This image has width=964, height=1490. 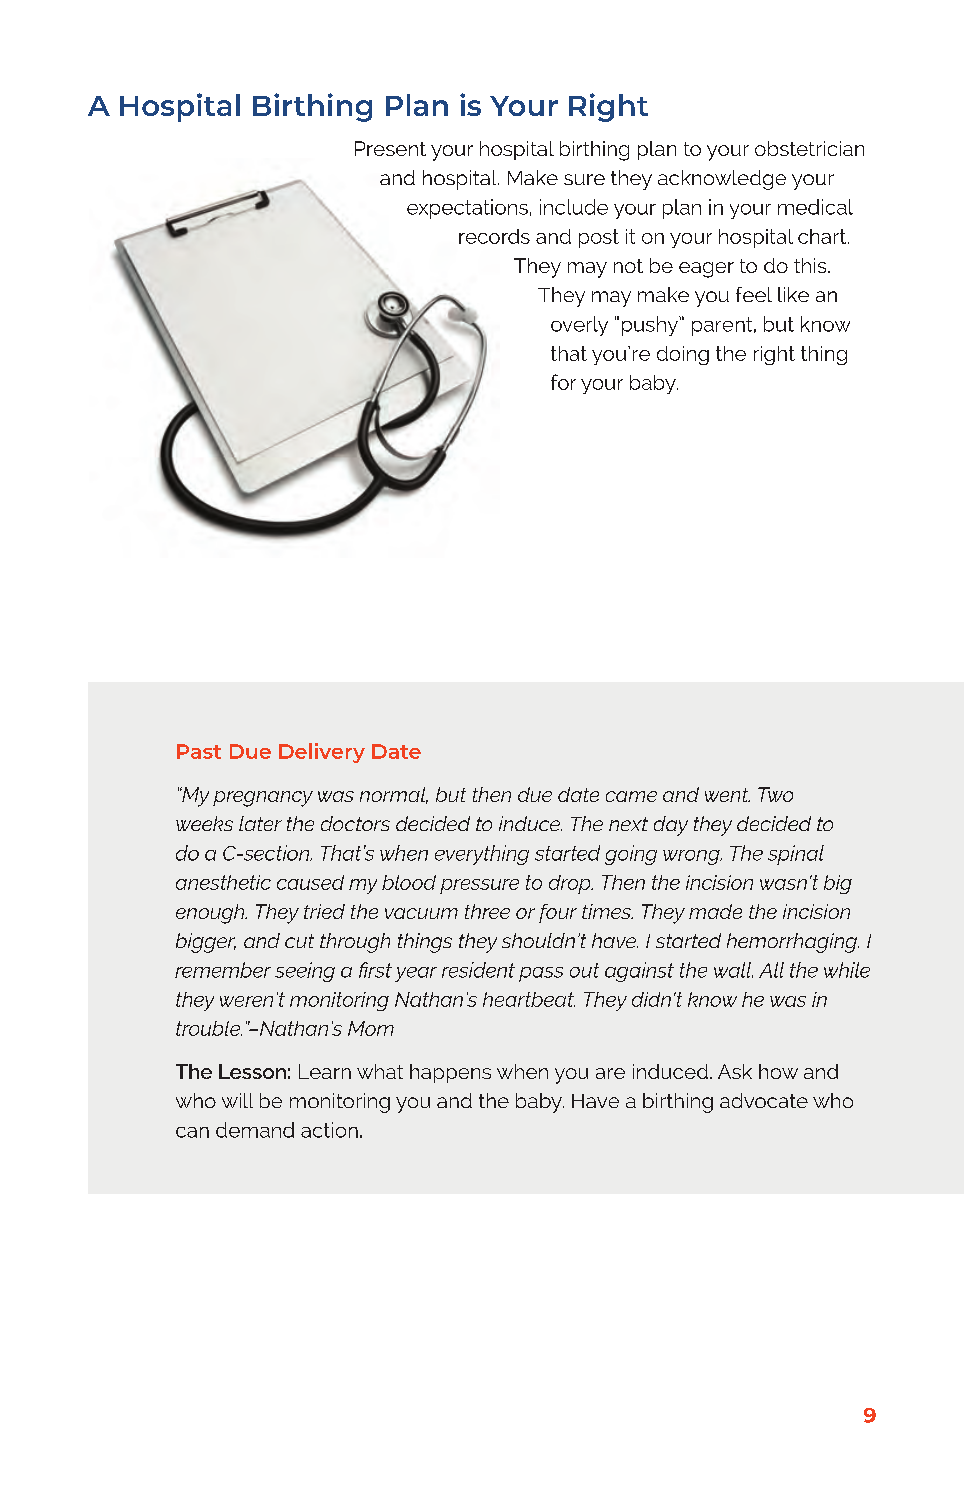 What do you see at coordinates (775, 794) in the image?
I see `Two` at bounding box center [775, 794].
